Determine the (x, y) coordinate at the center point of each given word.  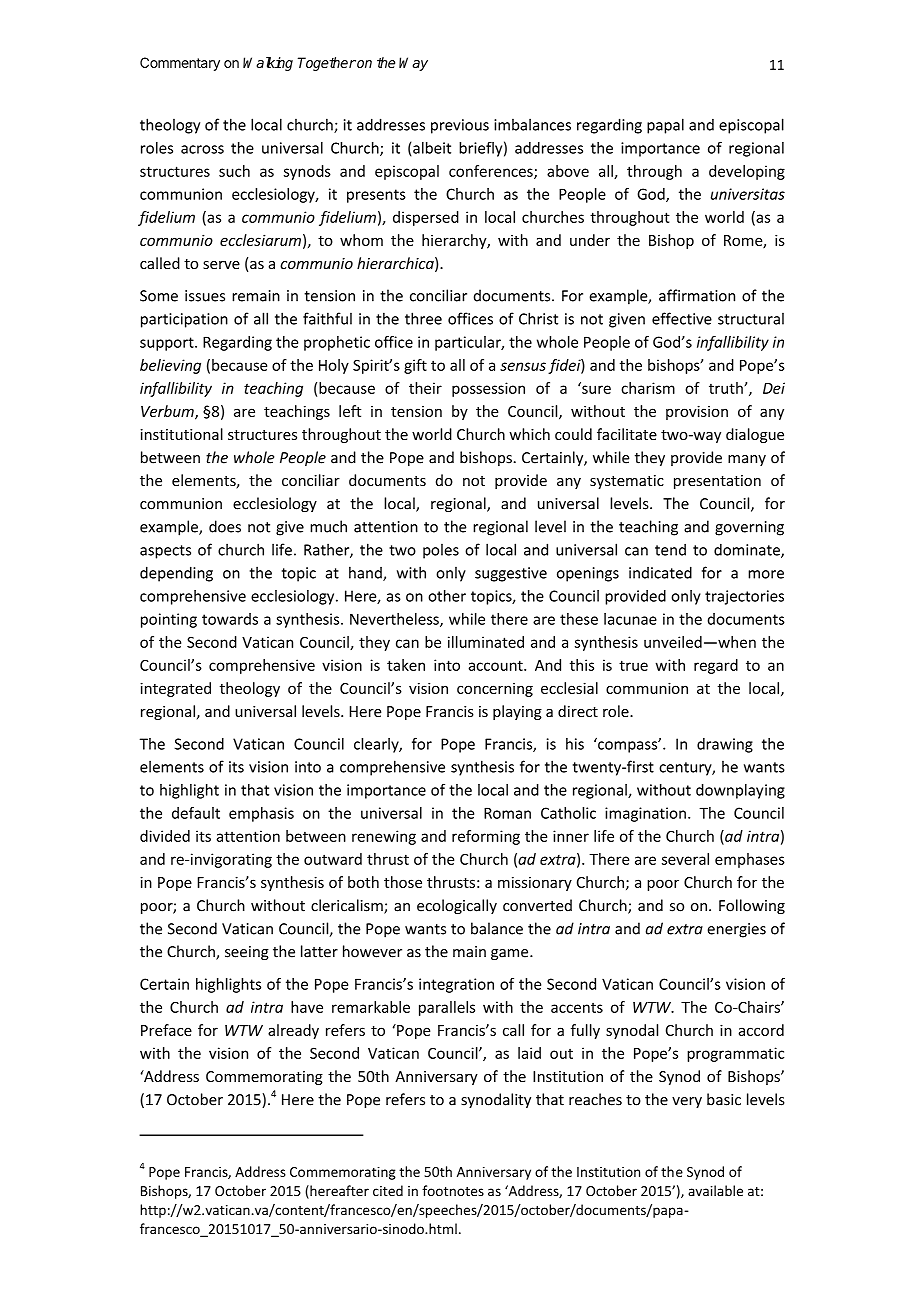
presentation (717, 482)
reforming (486, 837)
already (293, 1031)
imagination (645, 814)
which (529, 434)
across (202, 149)
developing (747, 172)
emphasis (261, 814)
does (225, 526)
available (715, 1190)
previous (460, 126)
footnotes (453, 1190)
